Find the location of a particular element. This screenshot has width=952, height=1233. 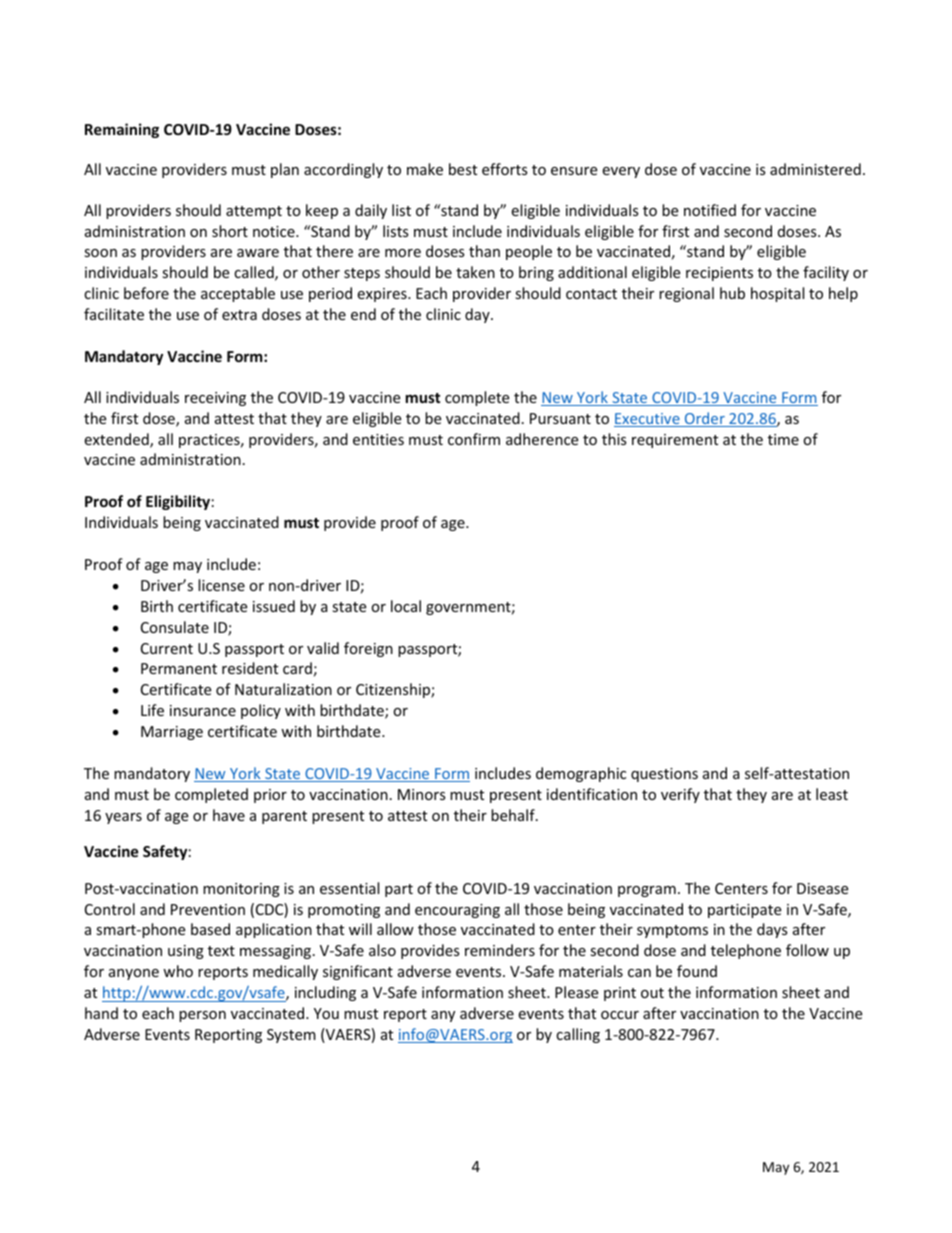

Remaining is located at coordinates (122, 130).
